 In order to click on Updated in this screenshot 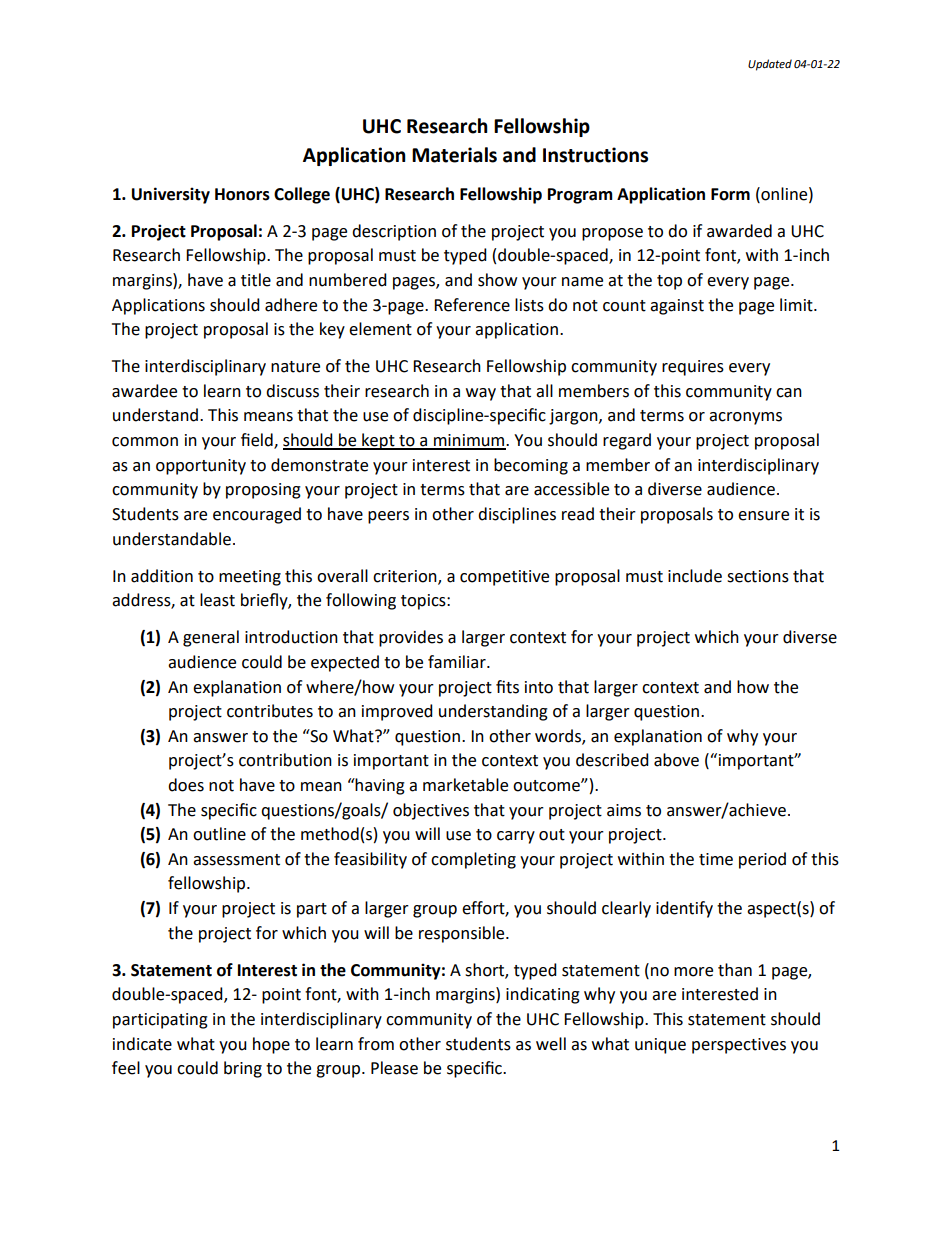, I will do `click(770, 65)`.
